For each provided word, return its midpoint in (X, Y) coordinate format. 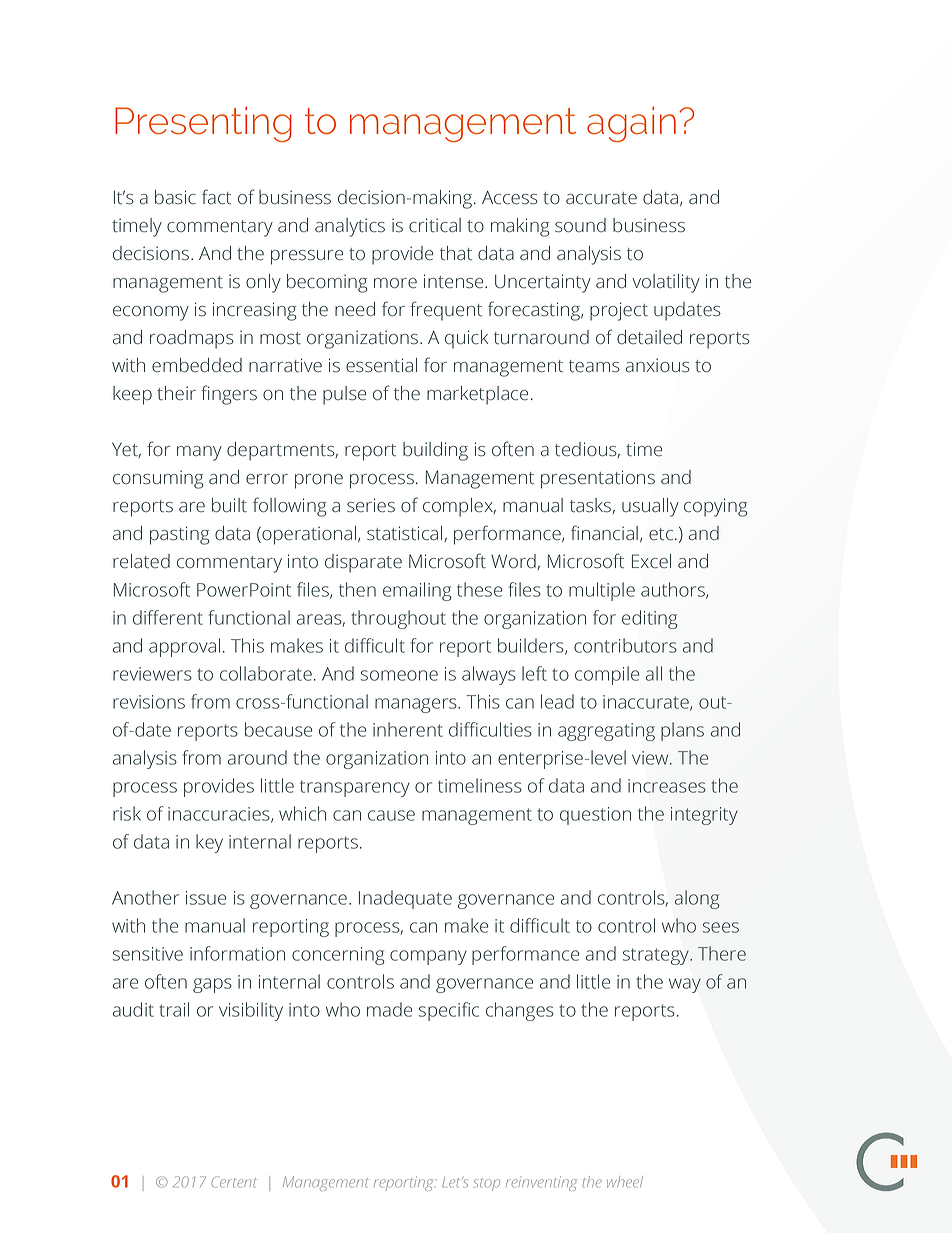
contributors (625, 645)
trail (174, 1009)
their (176, 393)
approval (184, 647)
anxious (658, 365)
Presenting (203, 124)
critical (435, 225)
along (697, 899)
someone (399, 675)
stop (487, 1185)
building (435, 451)
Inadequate (405, 899)
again (631, 124)
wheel (625, 1182)
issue (206, 898)
